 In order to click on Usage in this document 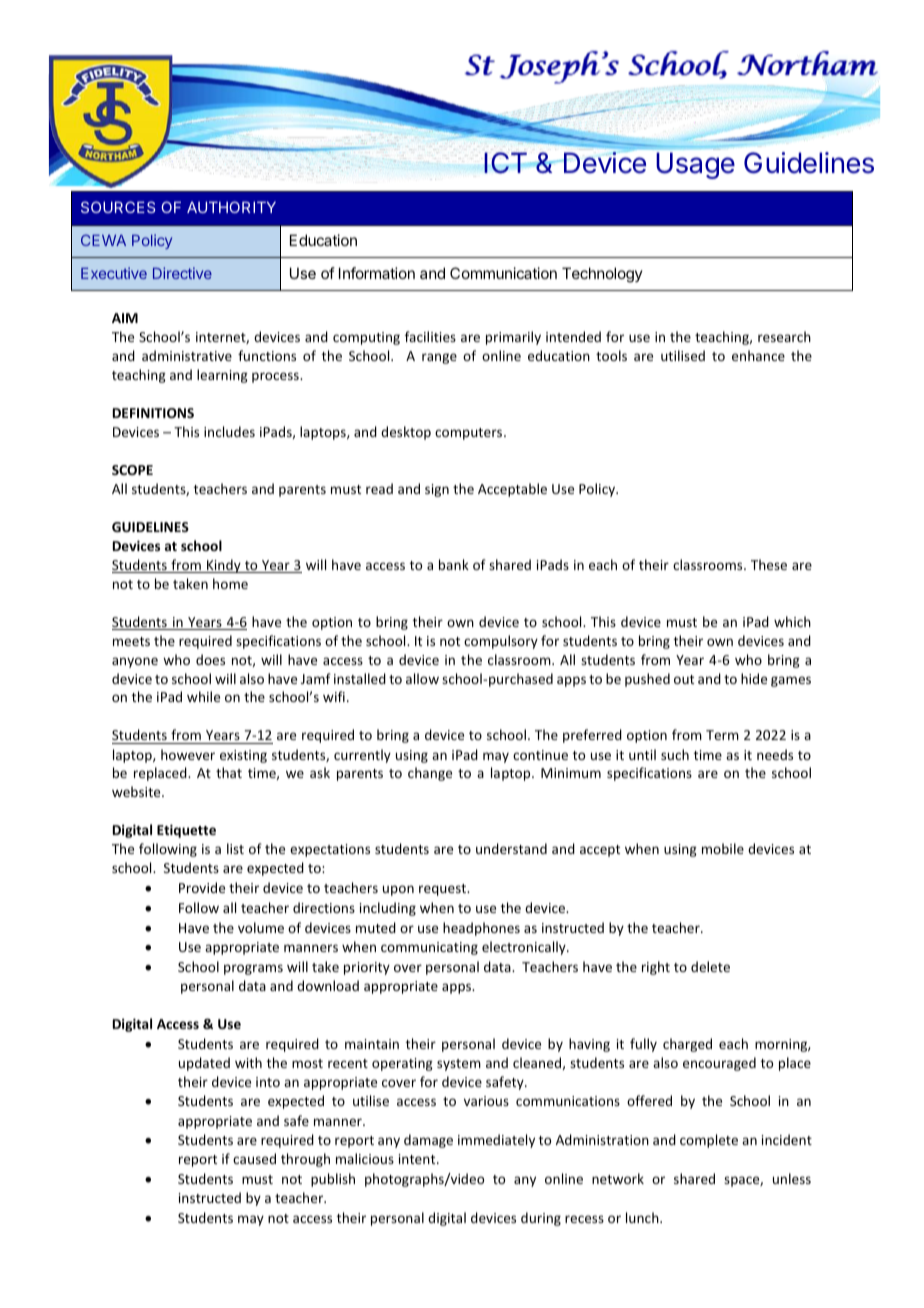, I will do `click(695, 165)`.
